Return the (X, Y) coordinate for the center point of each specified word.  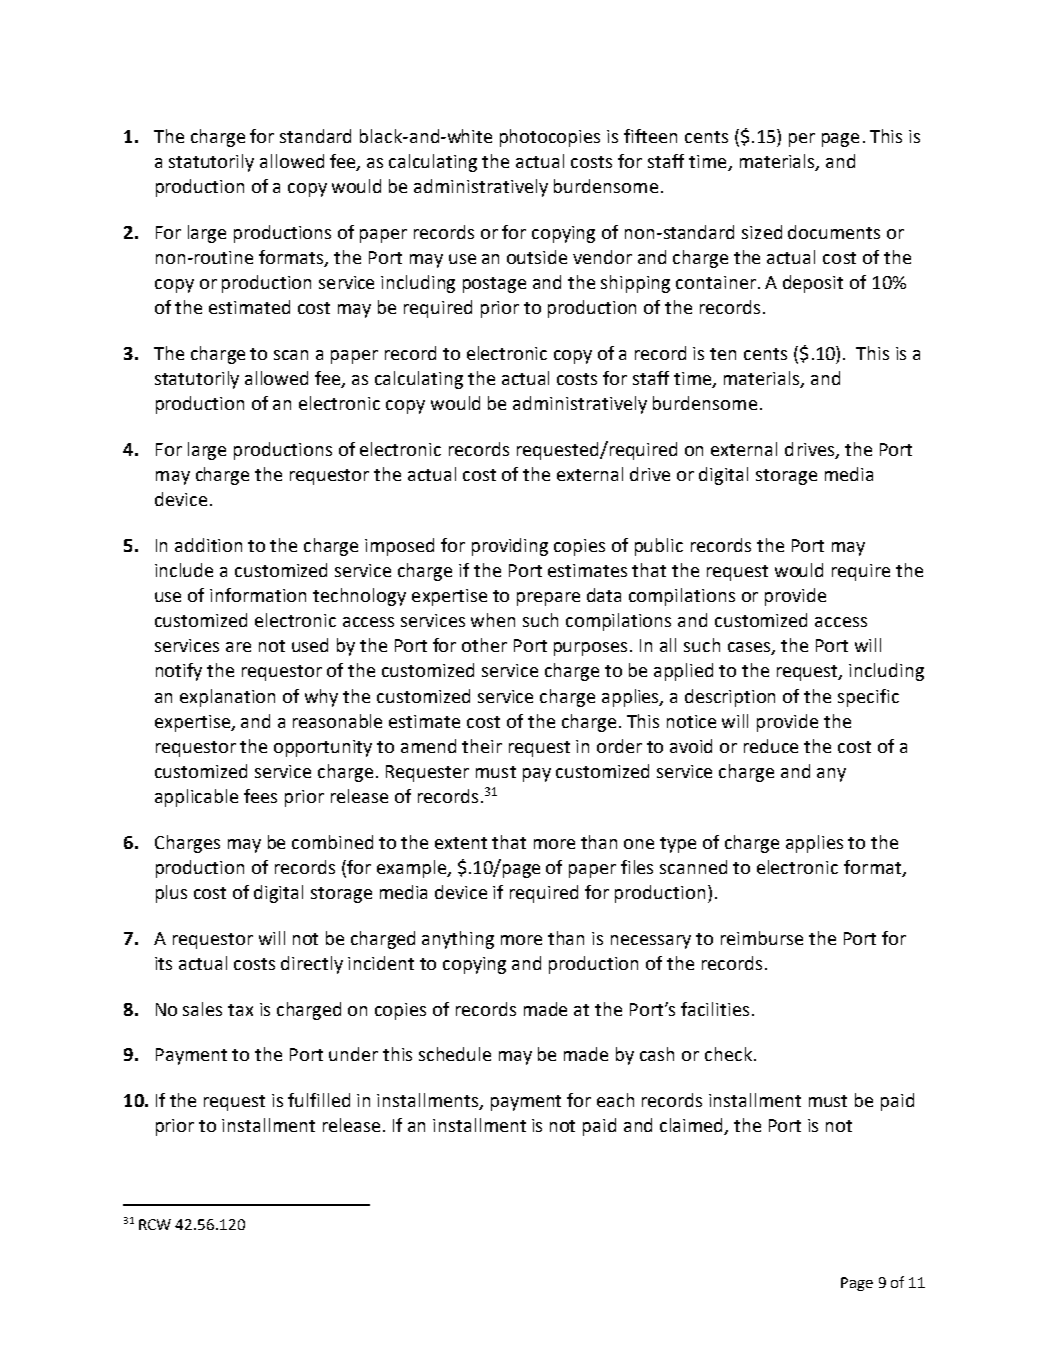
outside (537, 257)
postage (494, 285)
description (730, 698)
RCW (155, 1224)
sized (762, 232)
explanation (227, 698)
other (484, 645)
